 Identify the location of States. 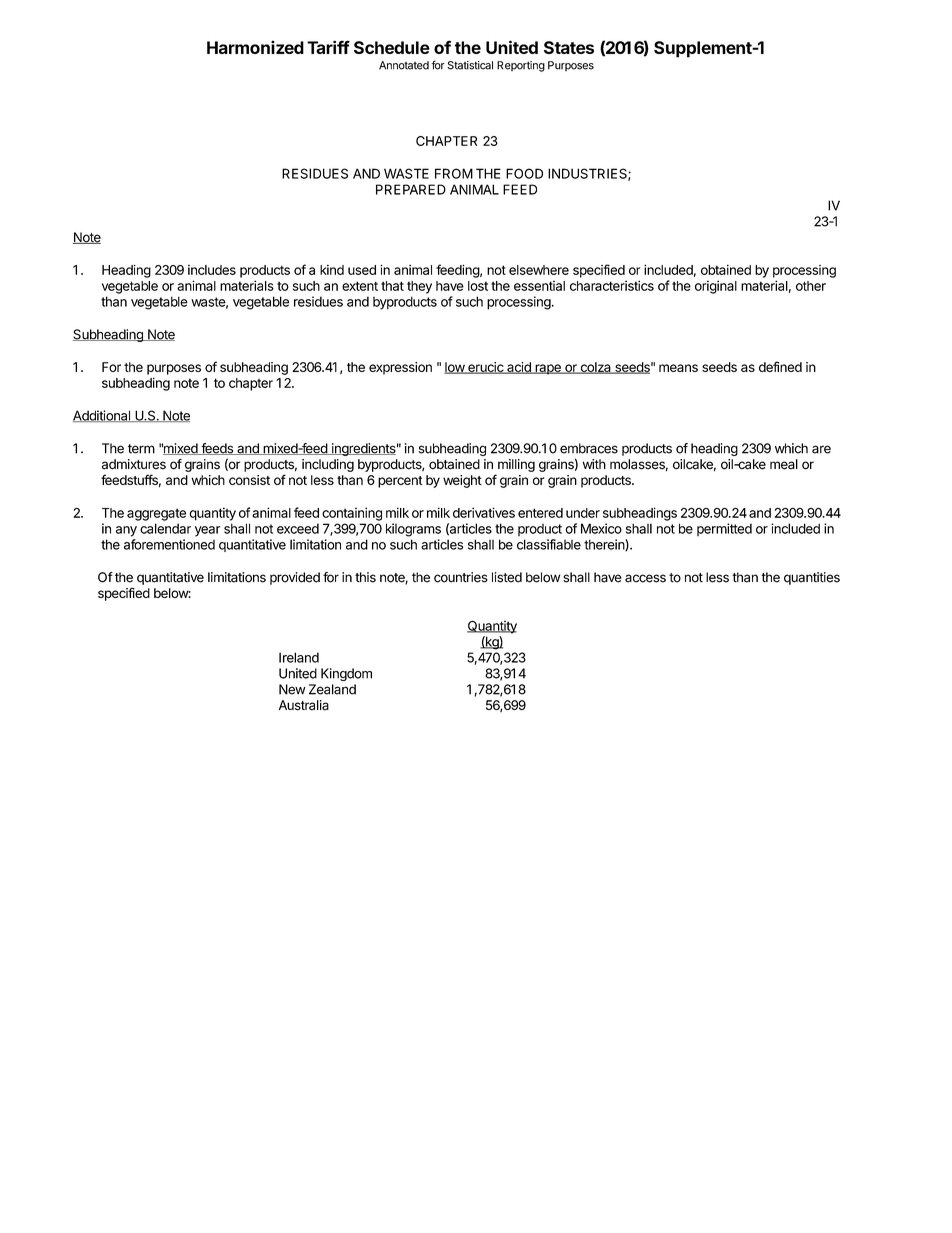
(569, 47).
